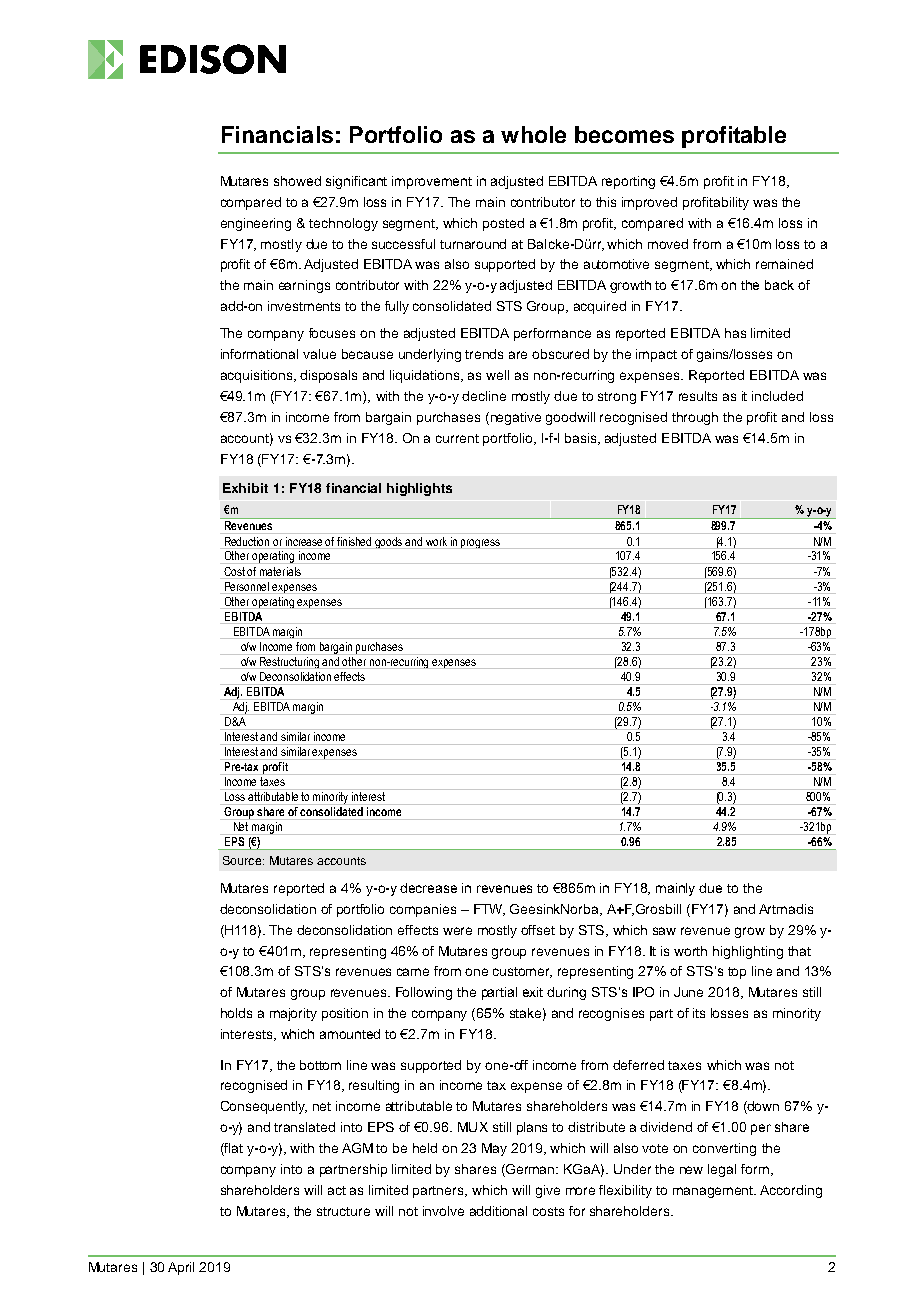 The image size is (924, 1308). Describe the element at coordinates (695, 418) in the page. I see `through` at that location.
